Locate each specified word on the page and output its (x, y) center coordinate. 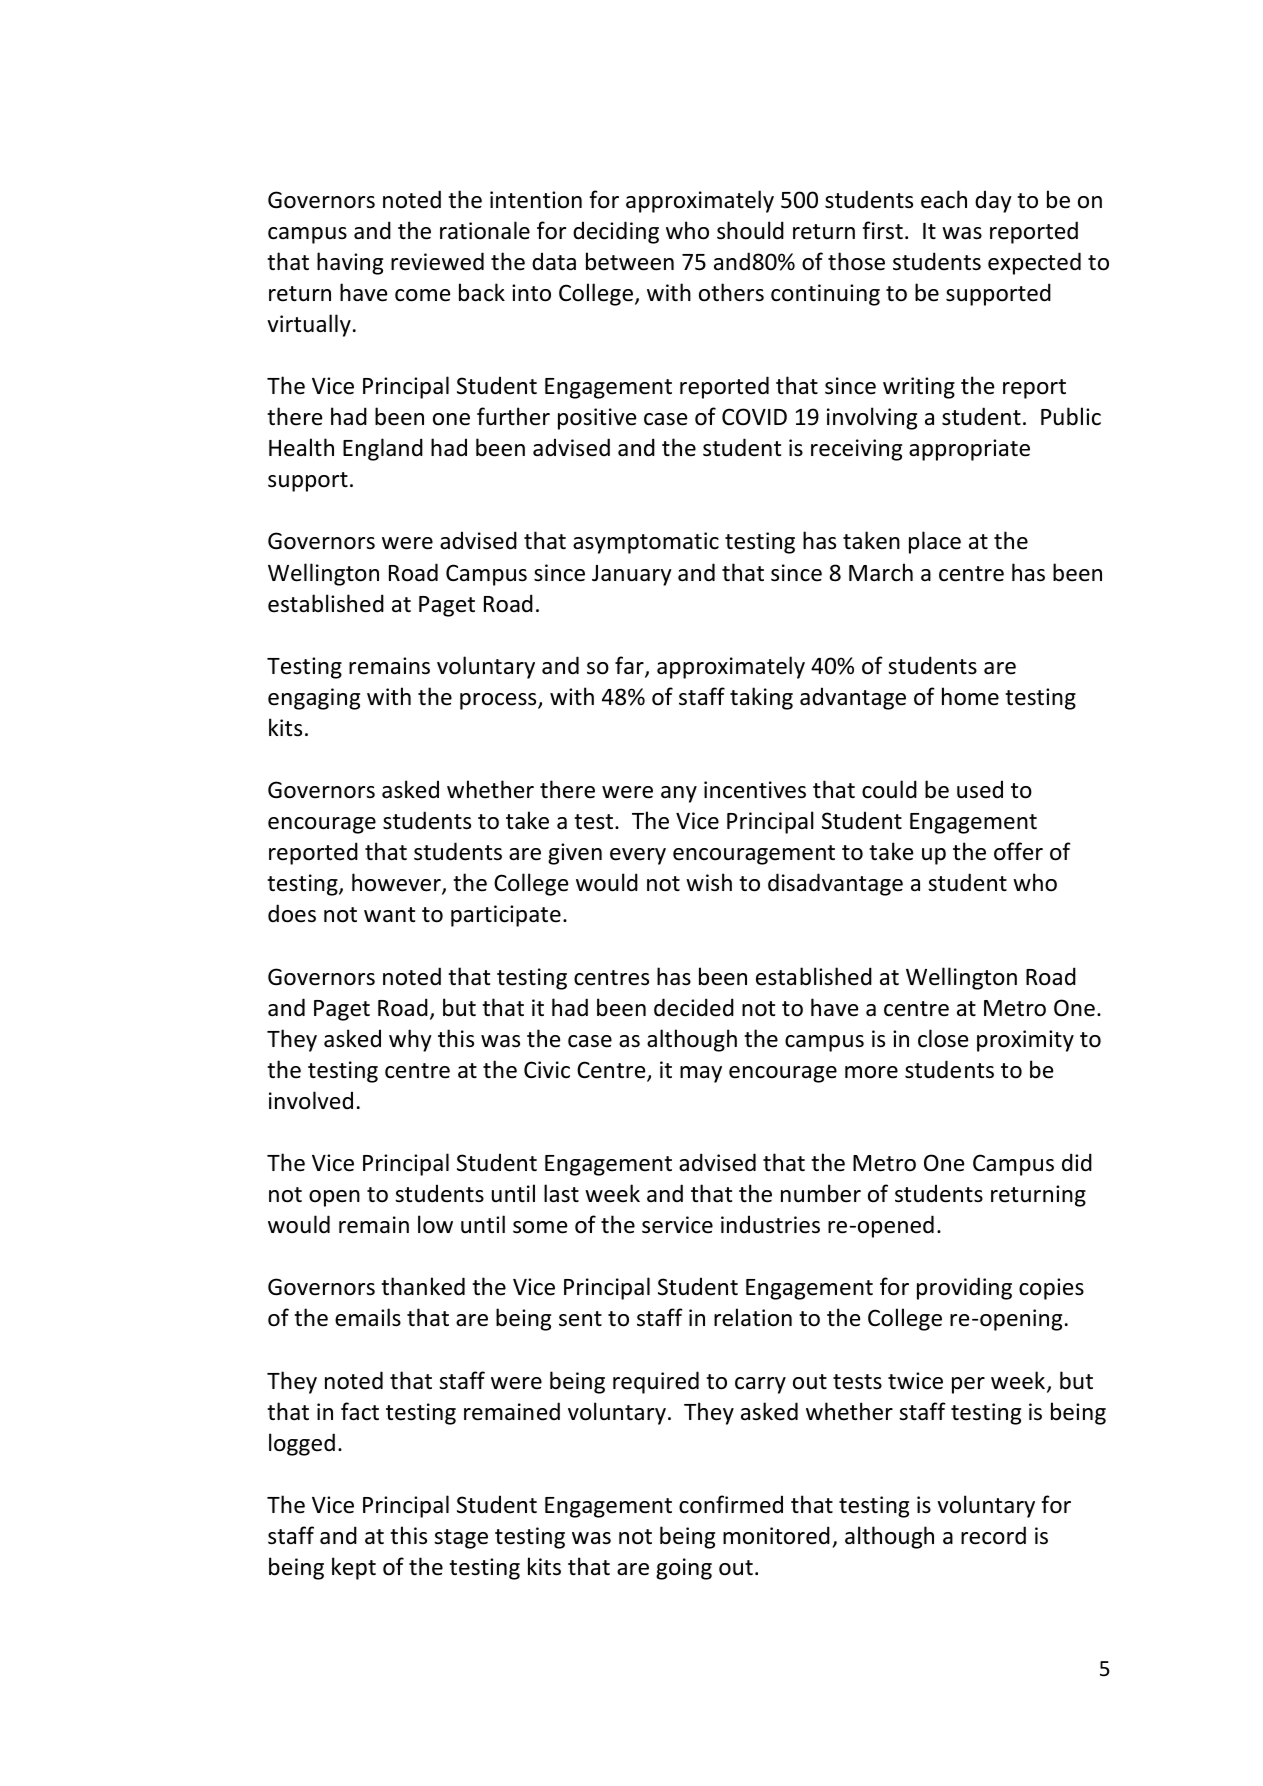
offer (1018, 851)
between (630, 261)
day (993, 201)
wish (709, 882)
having (350, 263)
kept (354, 1568)
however (397, 884)
